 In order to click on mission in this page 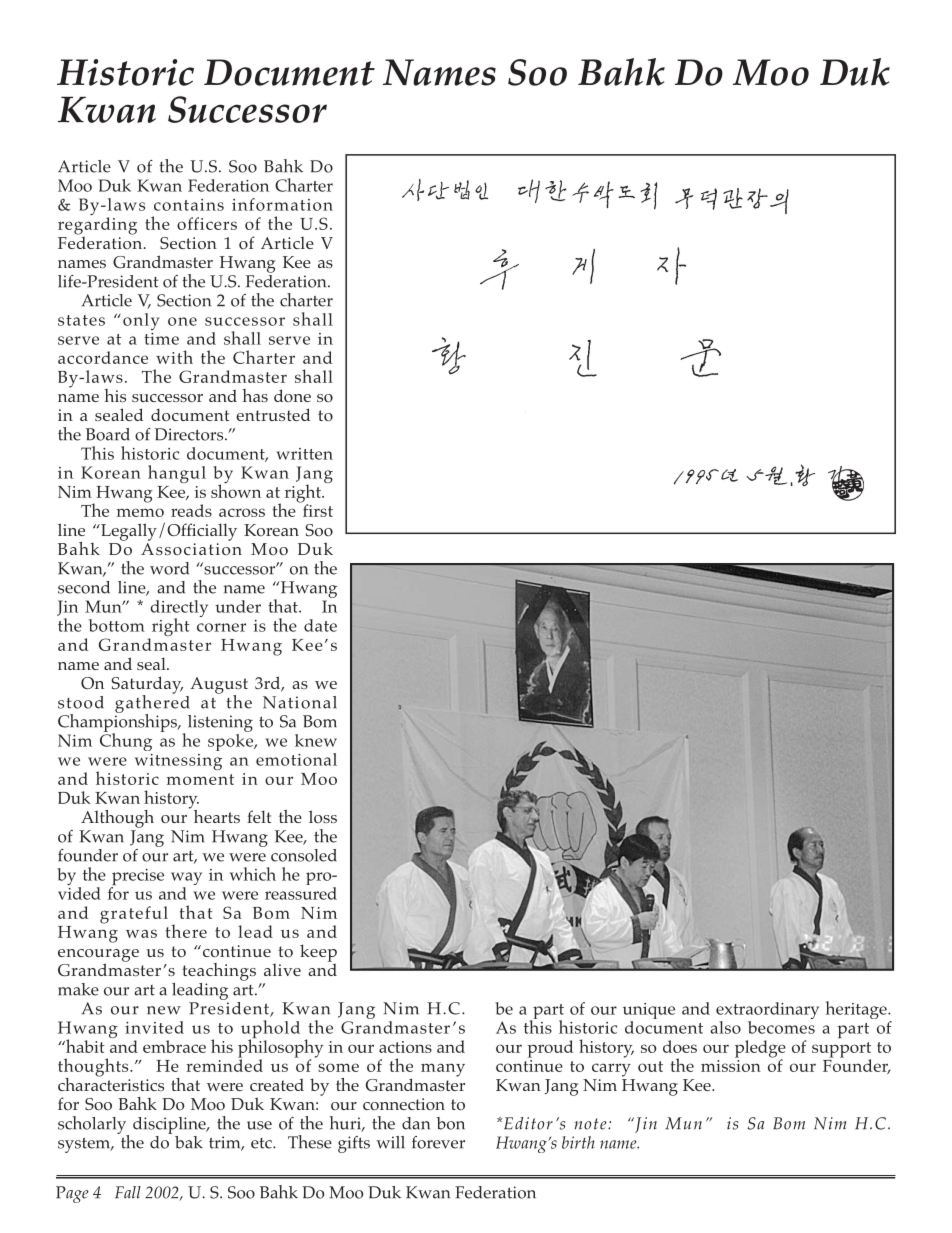, I will do `click(731, 1066)`.
